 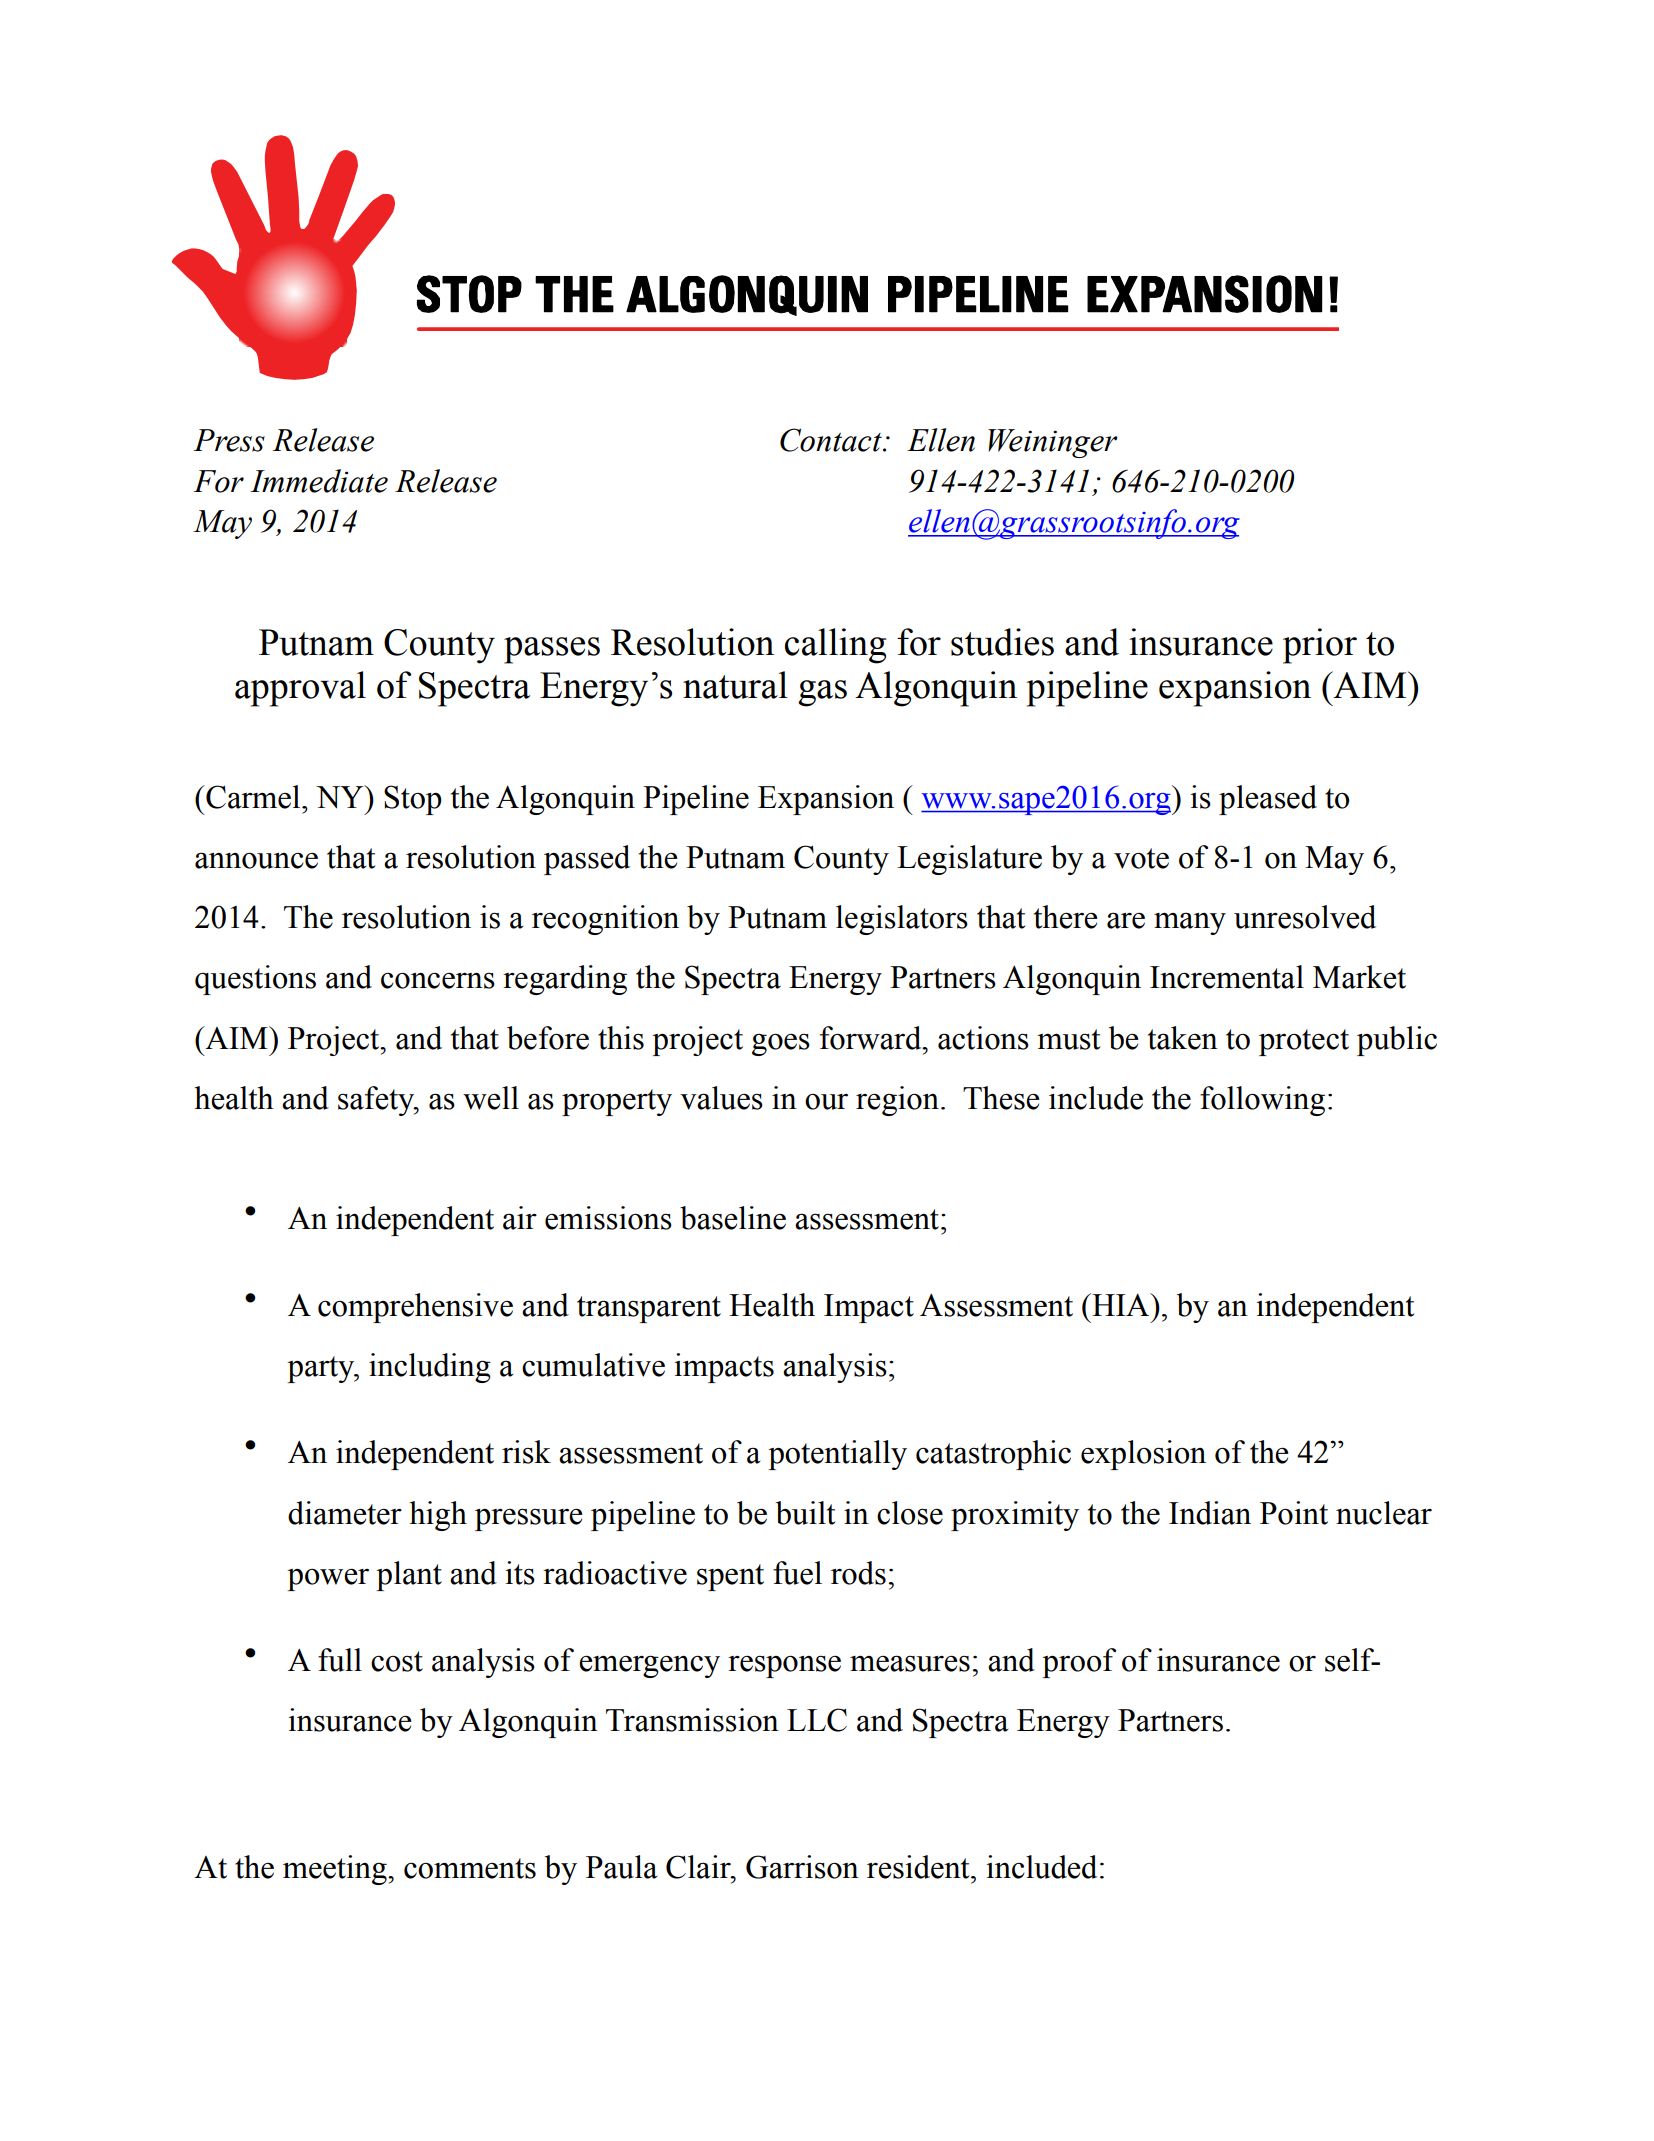 I want to click on Garrison, so click(x=802, y=1867).
